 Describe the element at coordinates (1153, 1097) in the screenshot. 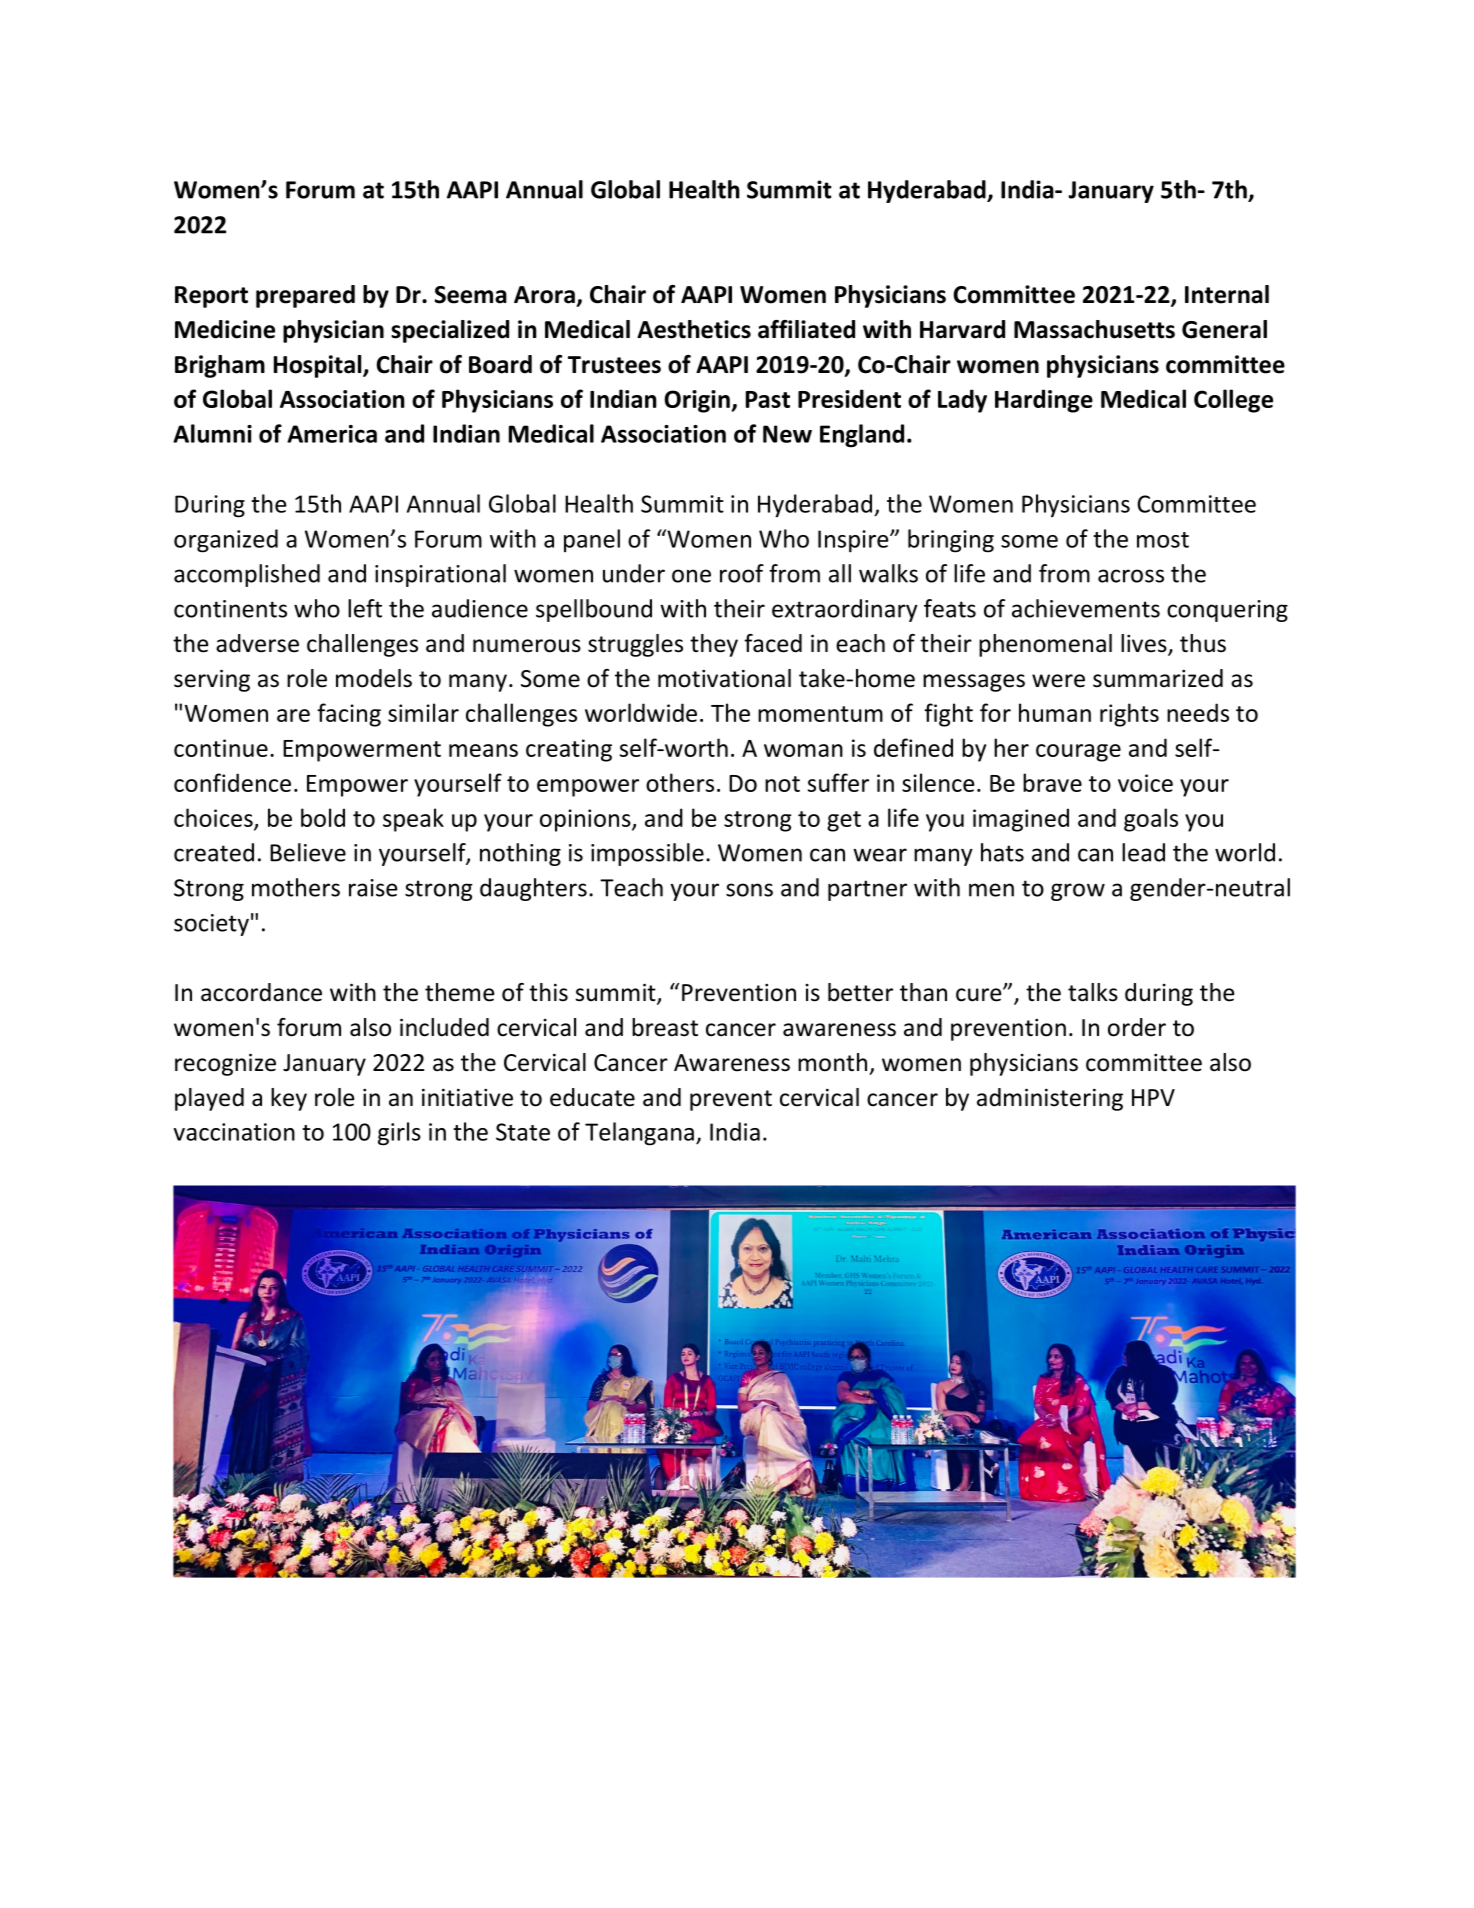

I see `HPV` at that location.
